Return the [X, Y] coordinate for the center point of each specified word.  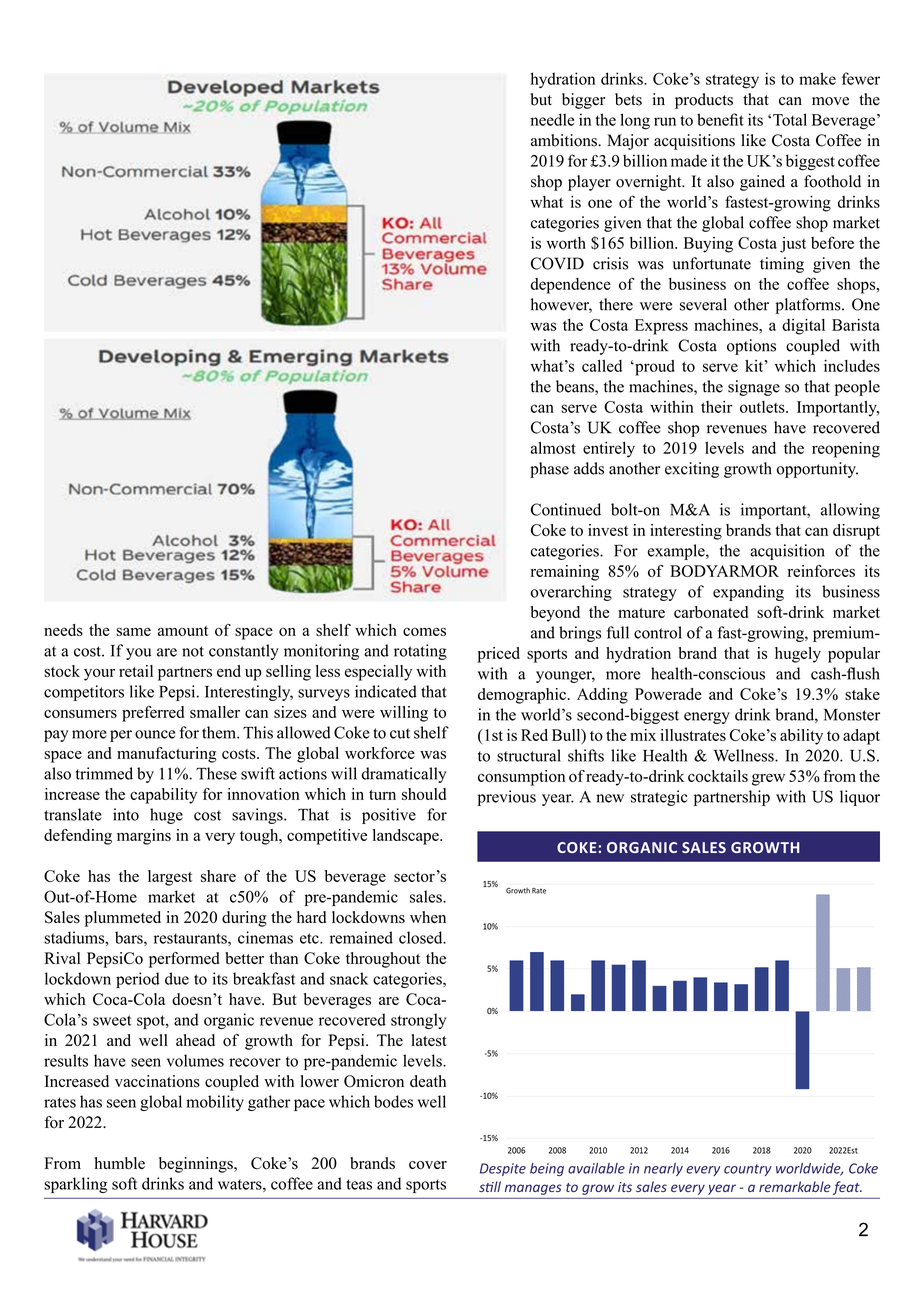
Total [790, 119]
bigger [583, 101]
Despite [503, 1169]
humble [120, 1163]
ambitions [565, 140]
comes [424, 631]
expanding [748, 593]
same [133, 631]
